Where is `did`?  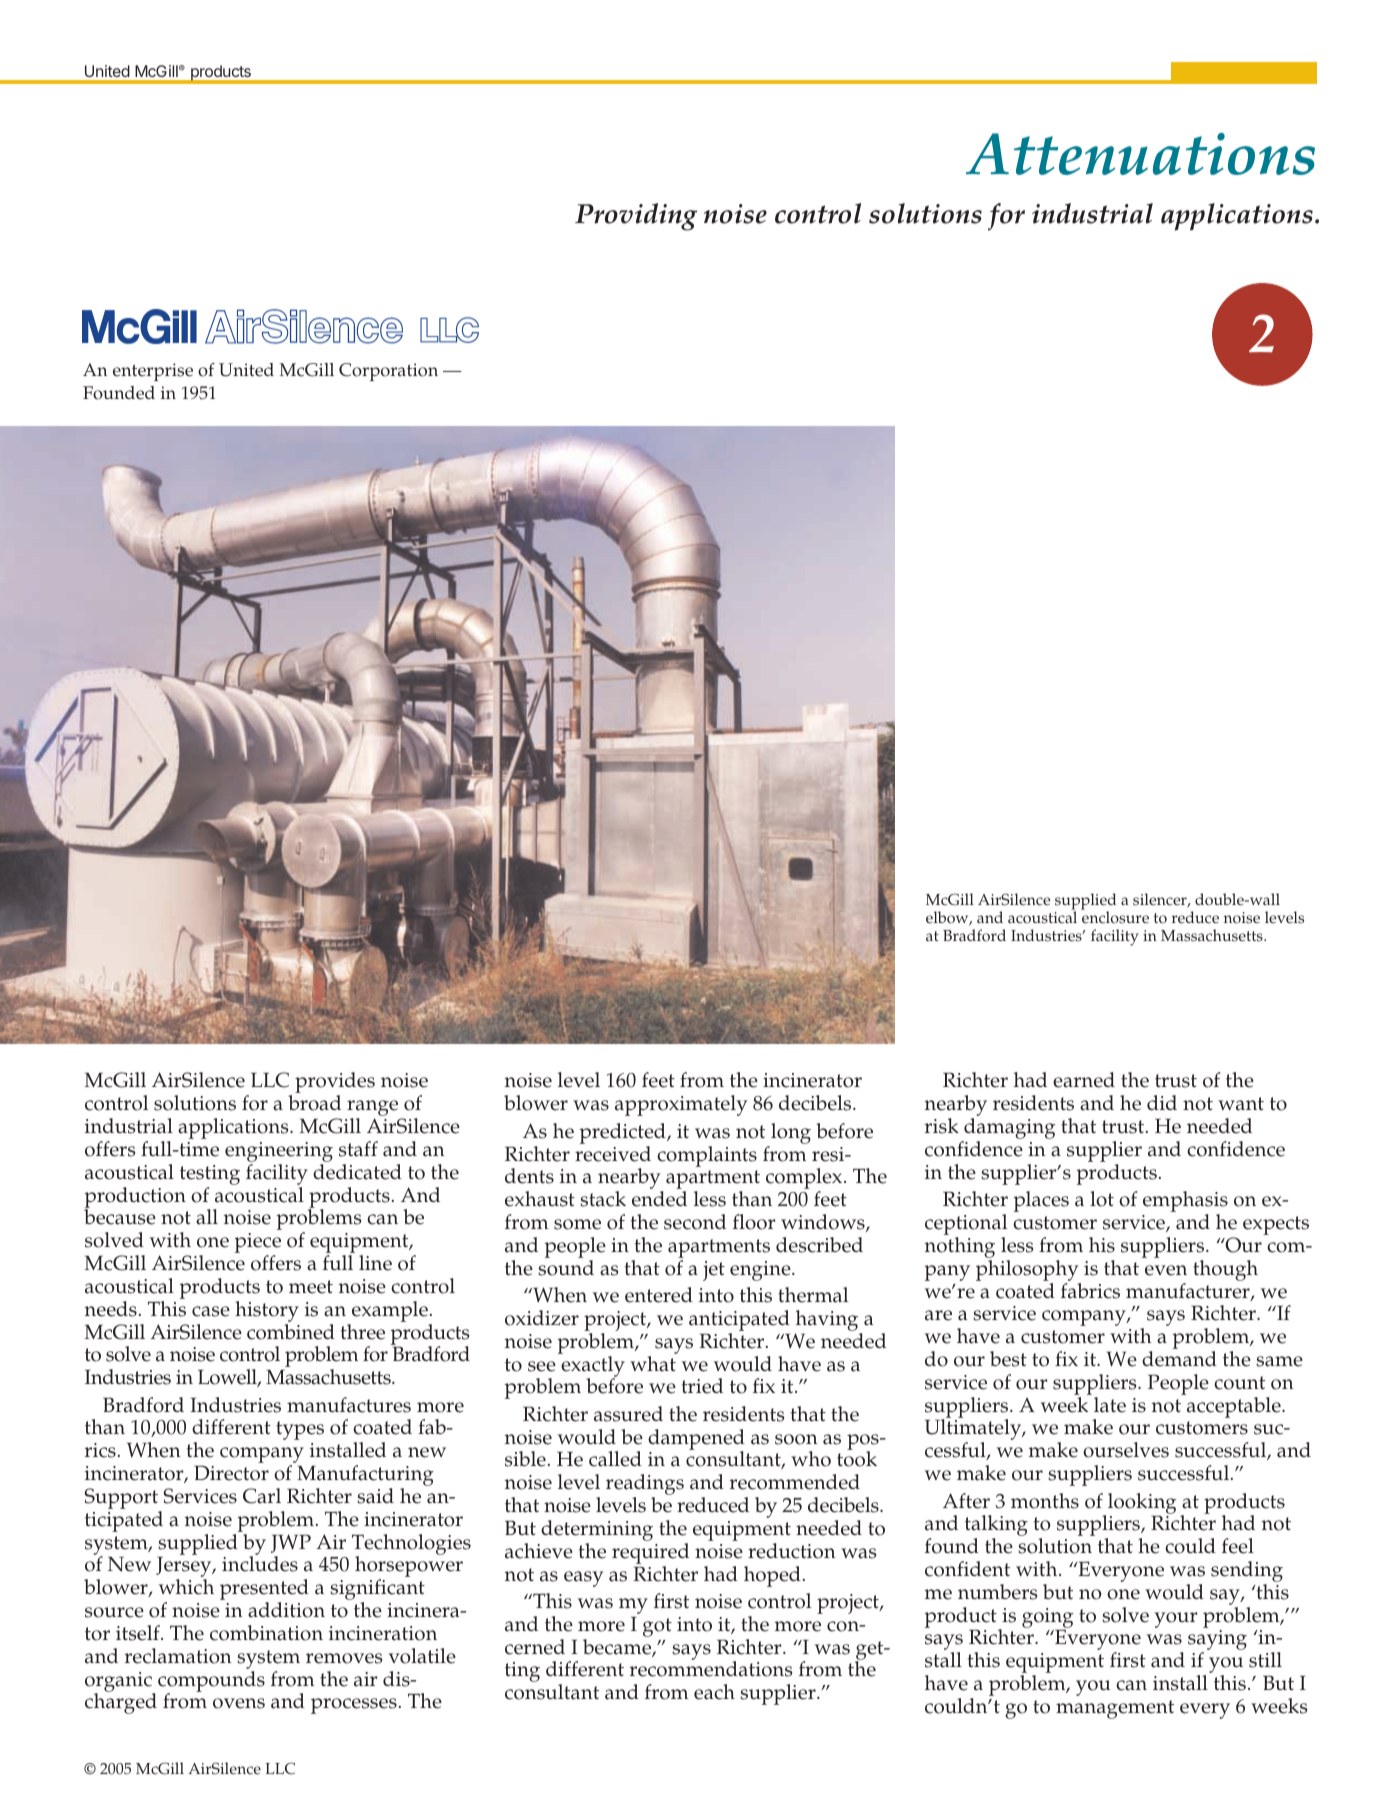 did is located at coordinates (1162, 1102).
